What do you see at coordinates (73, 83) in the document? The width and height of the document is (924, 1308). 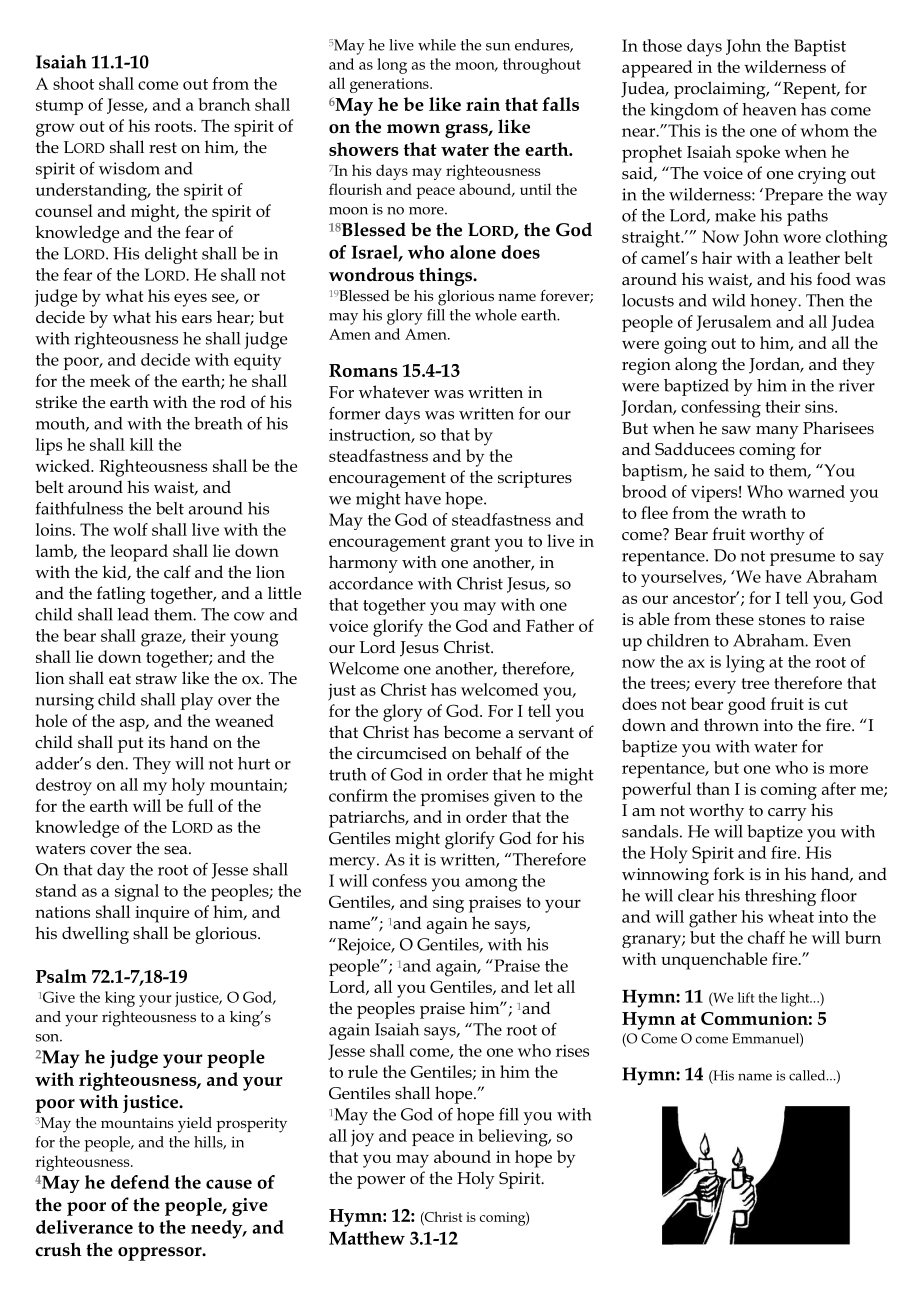 I see `shoot` at bounding box center [73, 83].
